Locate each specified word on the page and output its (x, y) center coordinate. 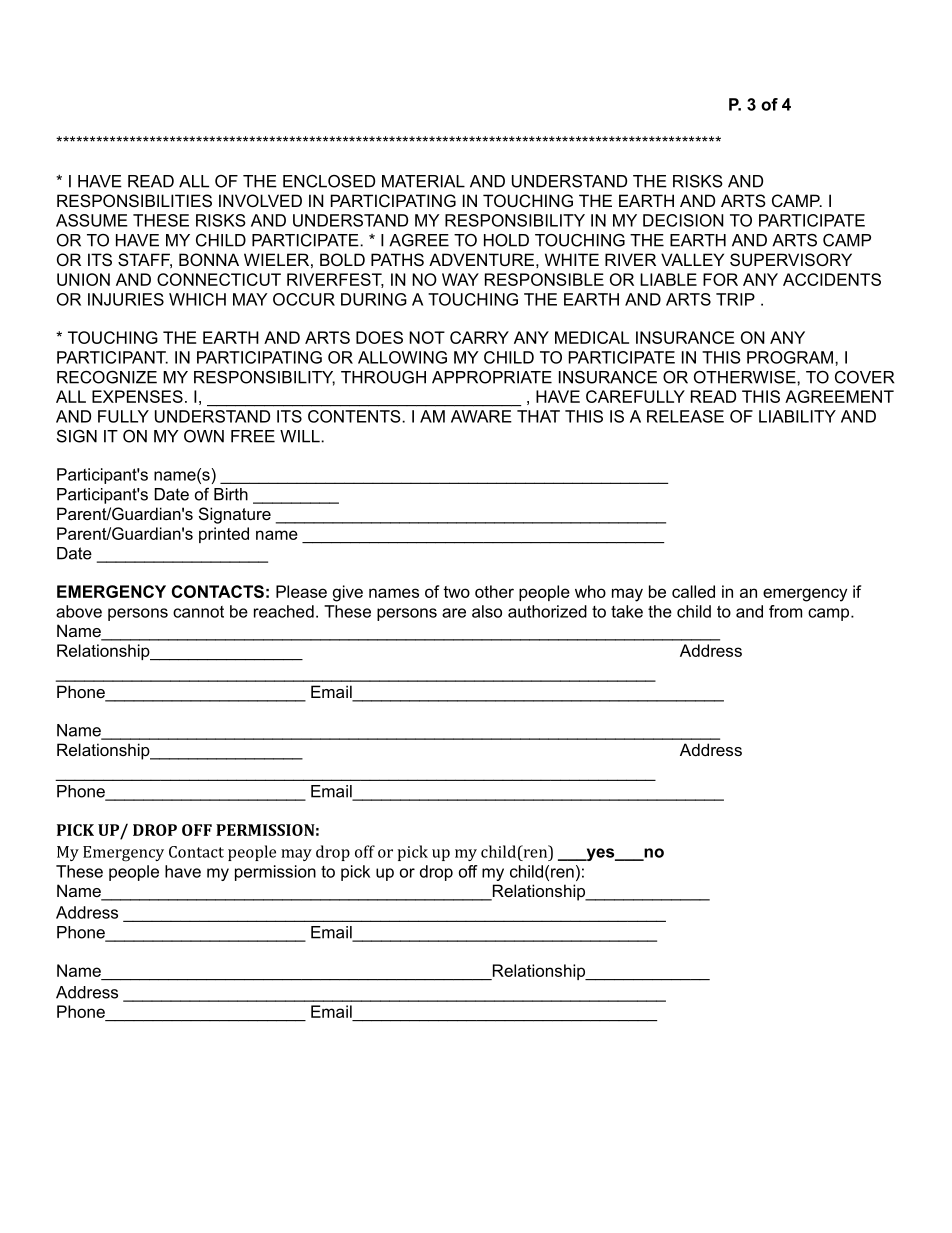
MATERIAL (423, 181)
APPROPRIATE (492, 377)
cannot (198, 612)
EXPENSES (137, 396)
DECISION (683, 220)
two (456, 592)
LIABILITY (797, 416)
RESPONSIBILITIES (134, 200)
